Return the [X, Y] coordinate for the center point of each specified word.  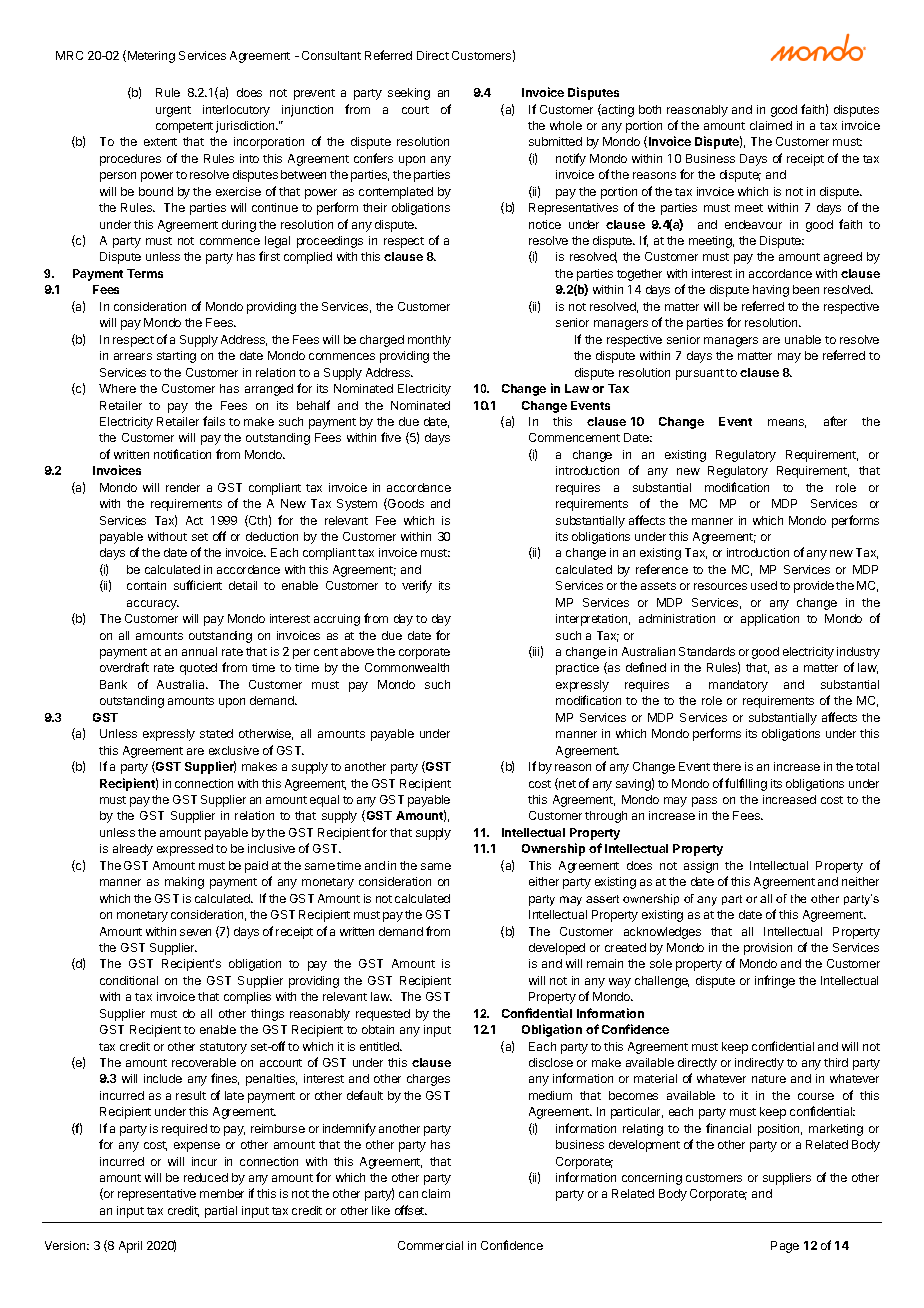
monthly [429, 341]
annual [199, 651]
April [130, 1247]
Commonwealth [407, 667]
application [770, 620]
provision [768, 949]
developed [557, 949]
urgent [173, 111]
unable [803, 339]
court [415, 110]
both [650, 109]
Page [785, 1247]
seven [195, 932]
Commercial [430, 1245]
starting [176, 357]
